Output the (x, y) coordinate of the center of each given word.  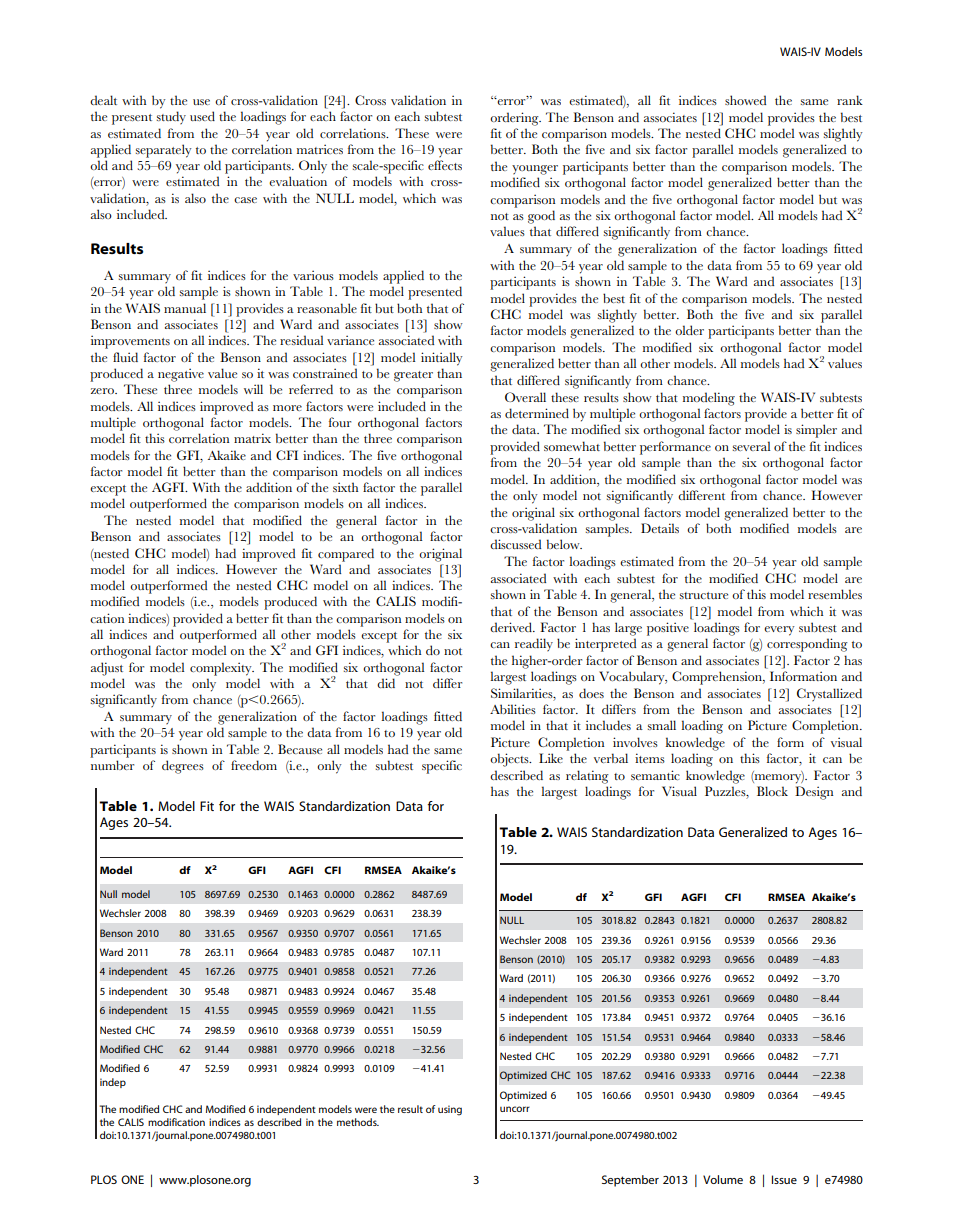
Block (772, 791)
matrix (252, 438)
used (202, 116)
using (450, 1110)
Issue (784, 1179)
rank (850, 100)
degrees (183, 767)
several (751, 446)
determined (537, 413)
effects (445, 165)
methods (358, 1122)
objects (510, 760)
